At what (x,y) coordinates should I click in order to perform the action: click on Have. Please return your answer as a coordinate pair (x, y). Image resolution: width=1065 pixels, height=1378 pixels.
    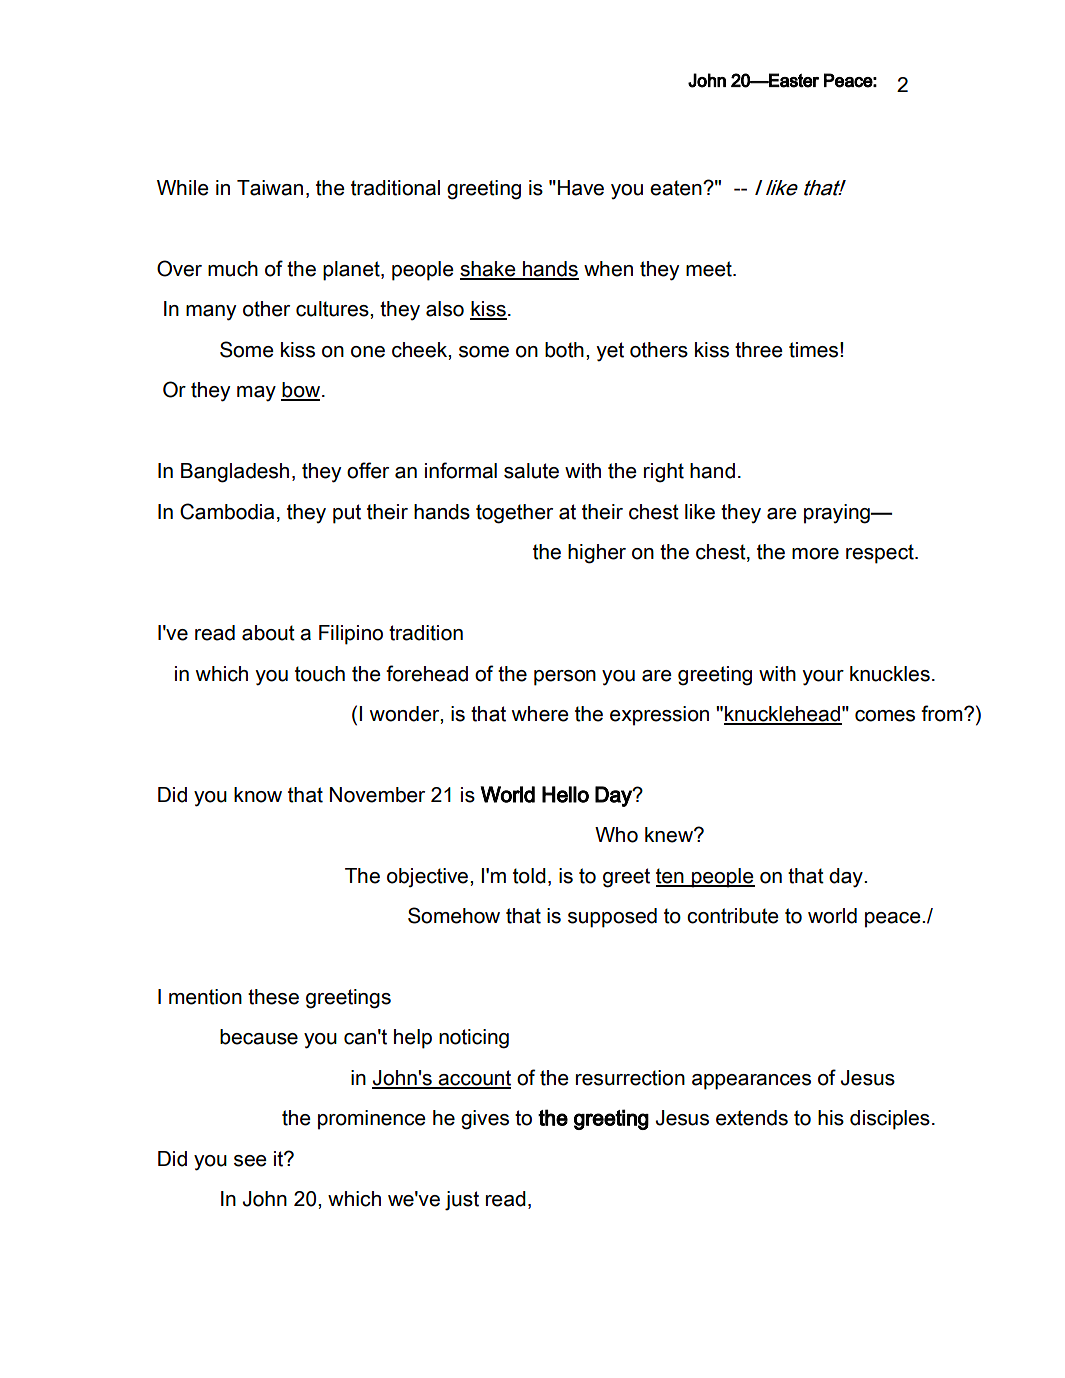
    Looking at the image, I should click on (581, 188).
